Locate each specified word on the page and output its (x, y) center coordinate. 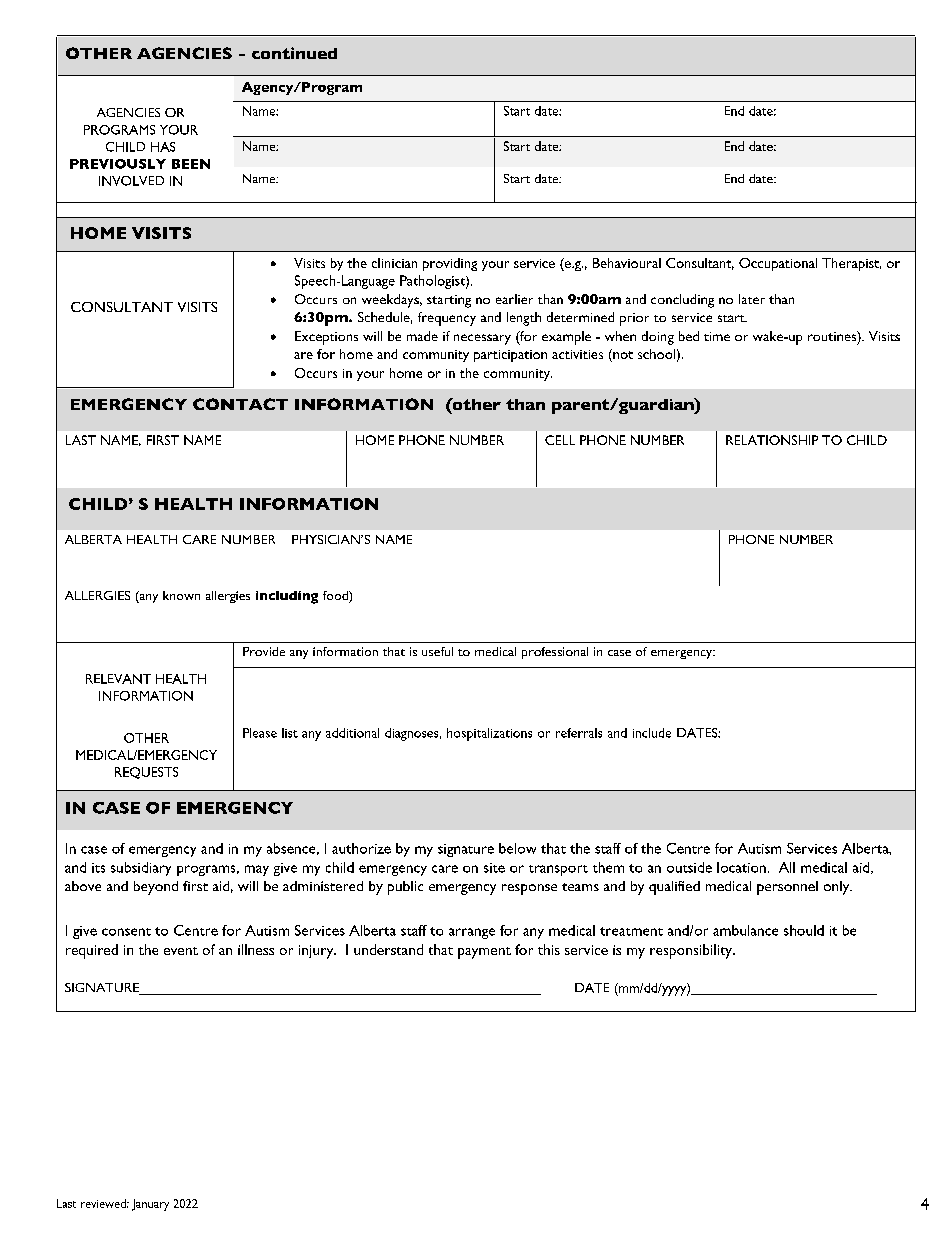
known (181, 595)
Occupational (778, 264)
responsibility (692, 951)
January (150, 1205)
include (652, 733)
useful (437, 651)
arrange (472, 933)
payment (484, 953)
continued (294, 53)
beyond (156, 888)
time (717, 336)
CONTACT (240, 404)
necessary (482, 339)
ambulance (745, 930)
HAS (163, 147)
